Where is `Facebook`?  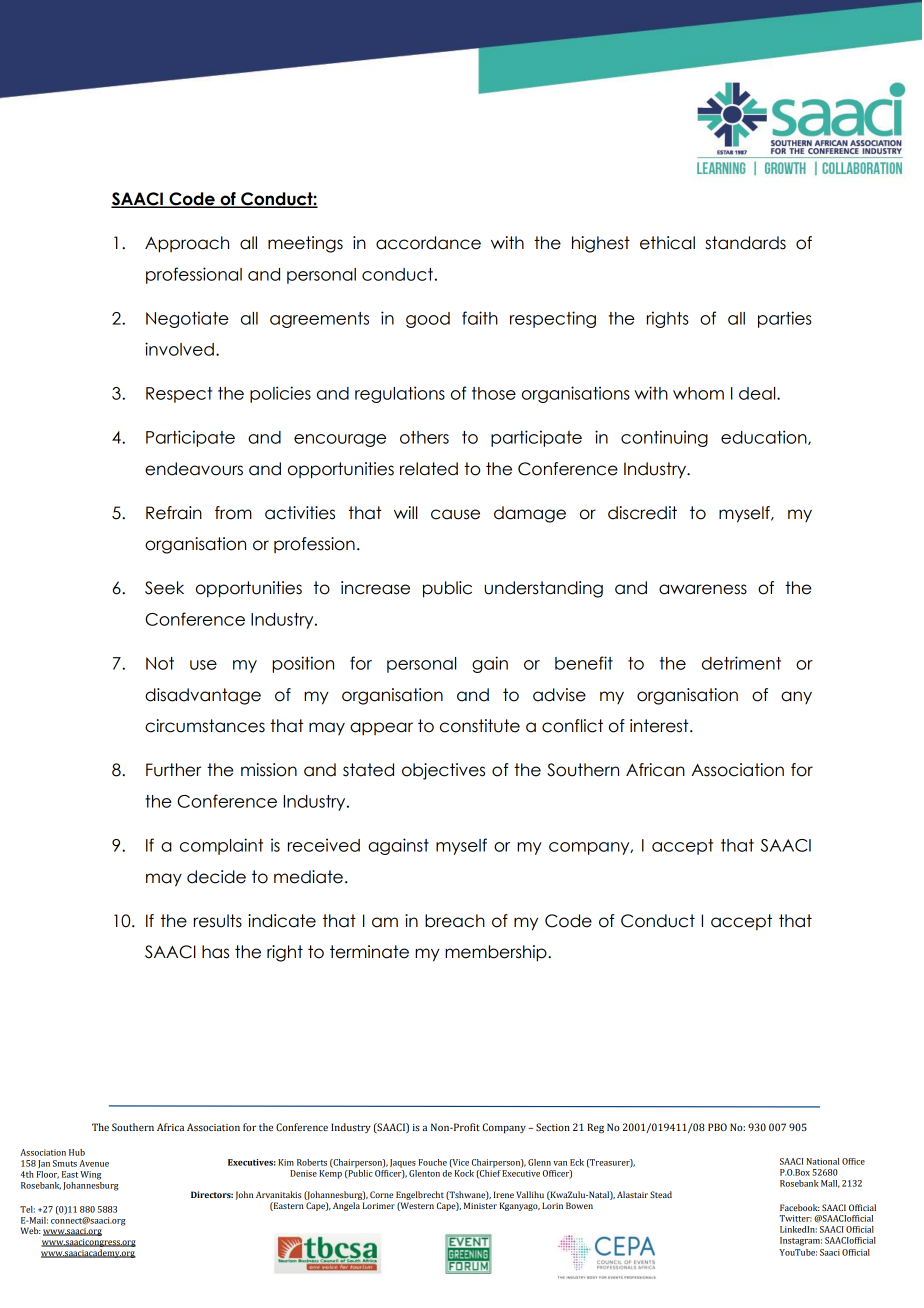
Facebook is located at coordinates (800, 1207).
